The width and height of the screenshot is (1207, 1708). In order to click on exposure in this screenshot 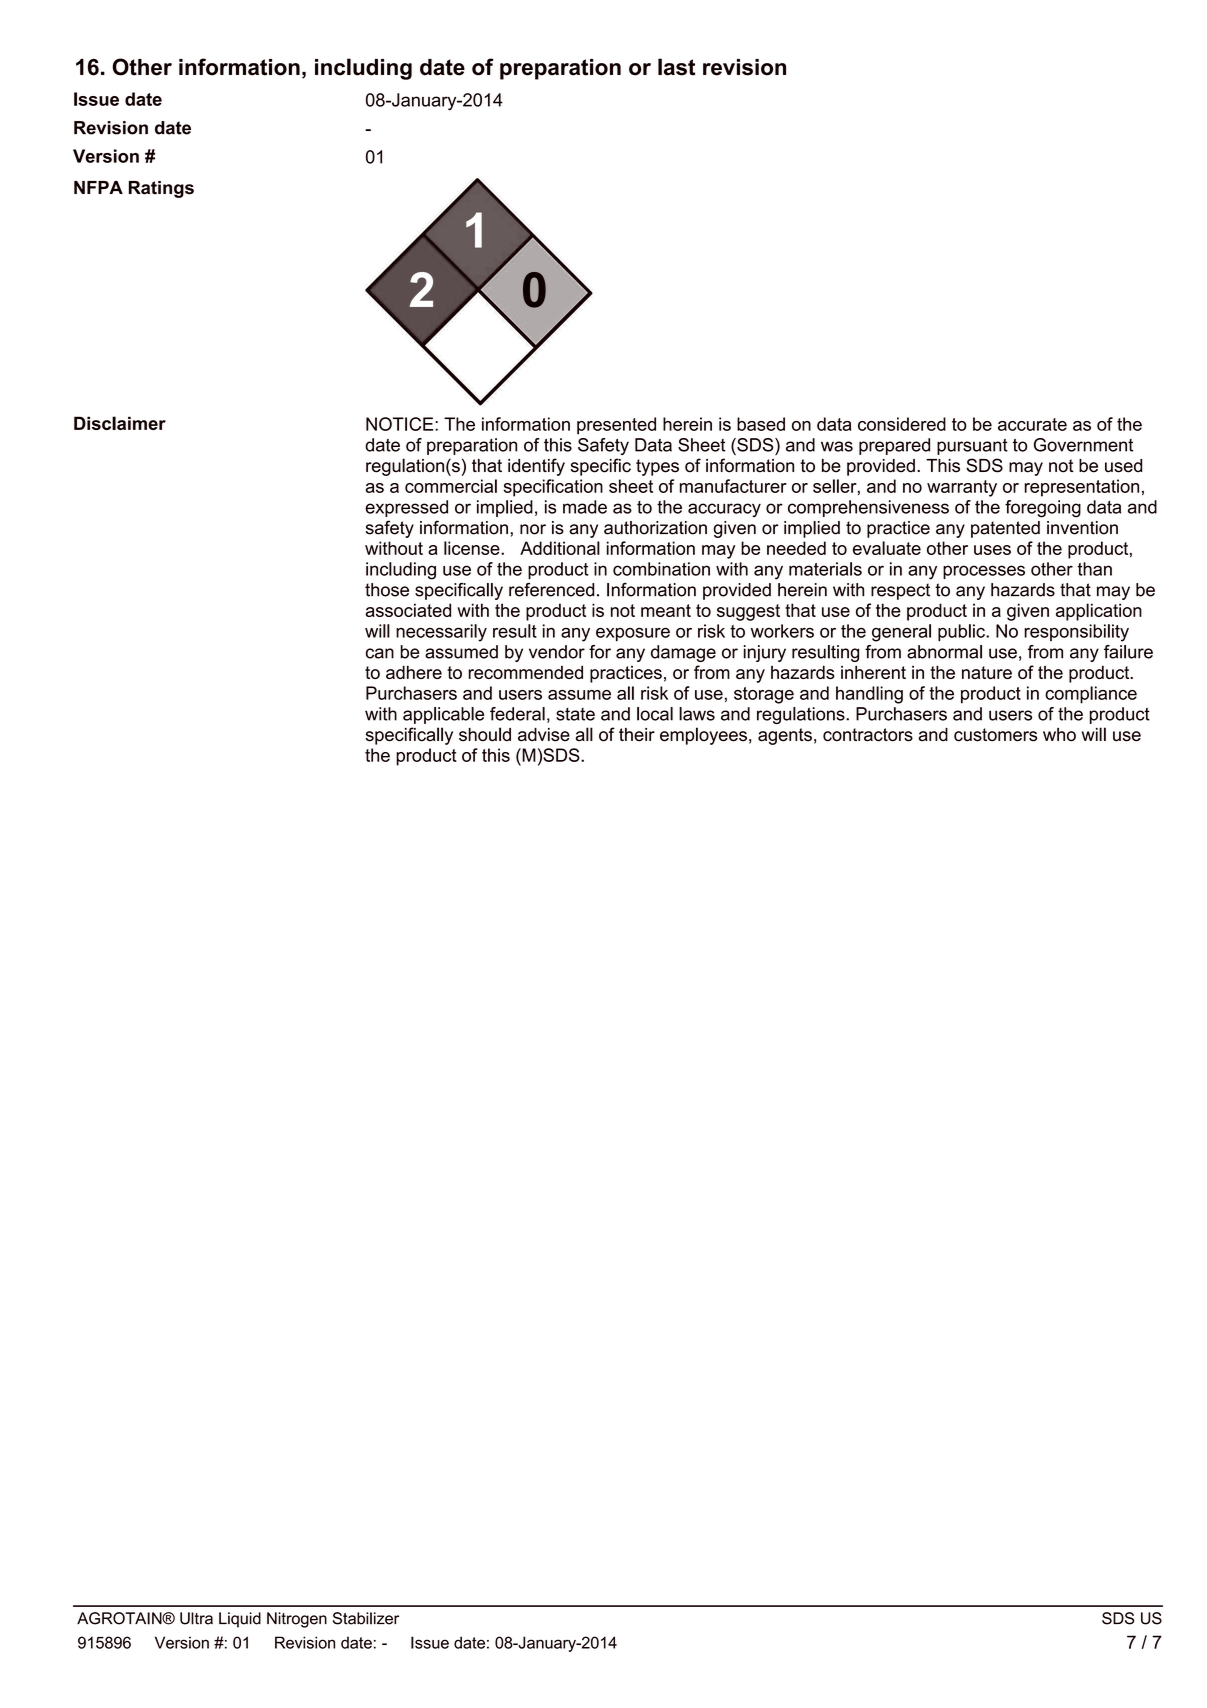, I will do `click(633, 634)`.
